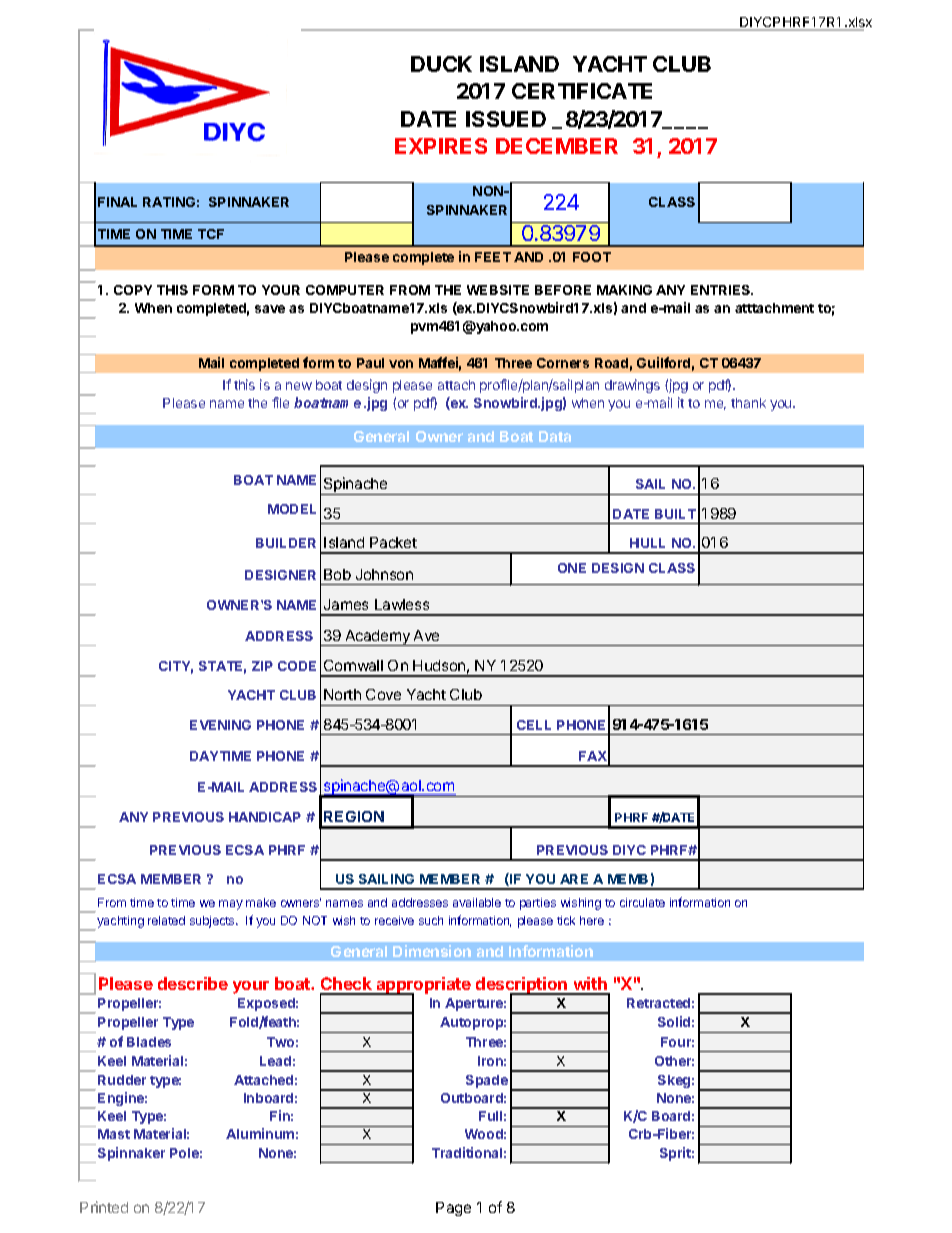 This screenshot has width=952, height=1233. What do you see at coordinates (675, 514) in the screenshot?
I see `BUILT` at bounding box center [675, 514].
